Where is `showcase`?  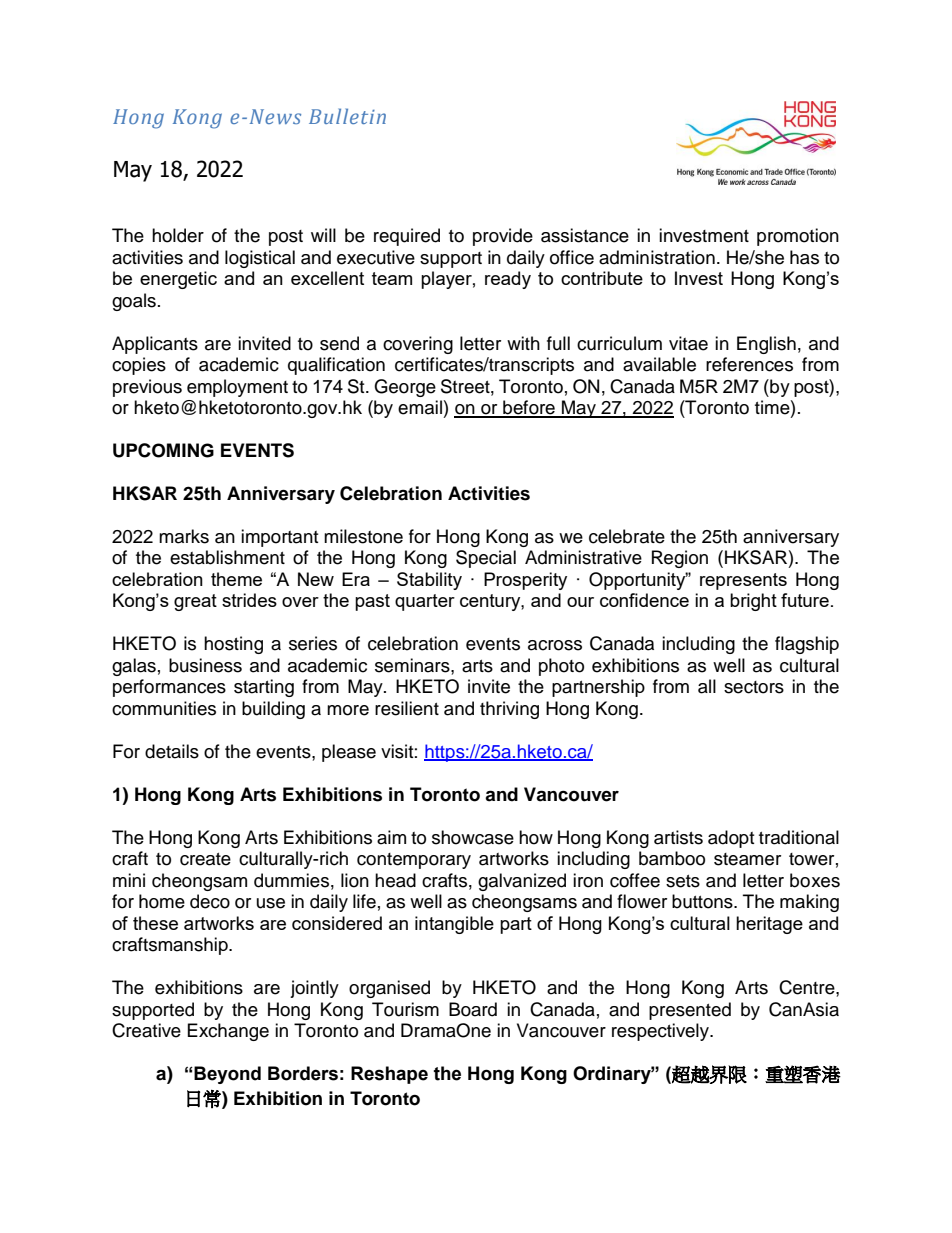
showcase is located at coordinates (473, 837).
